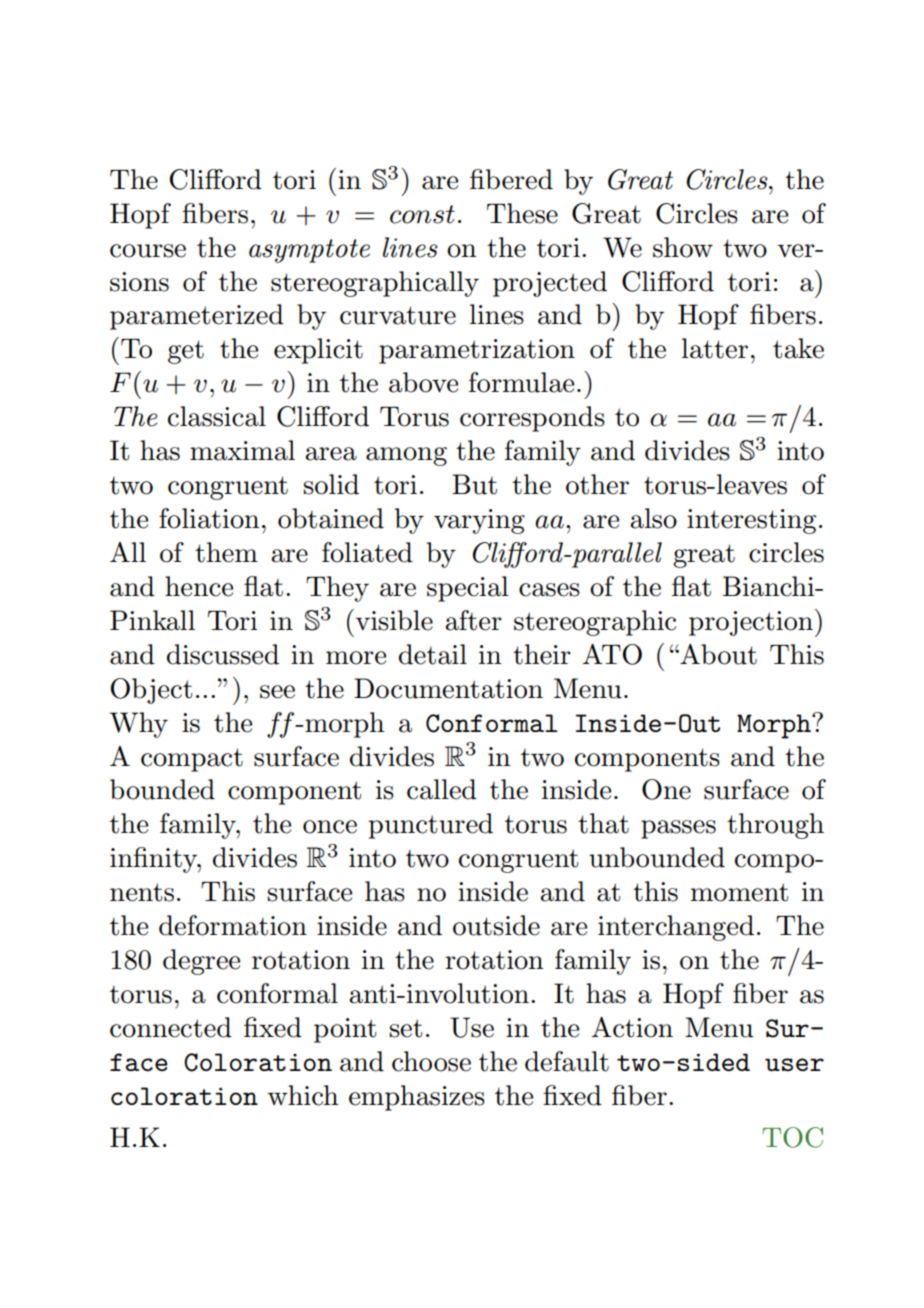  Describe the element at coordinates (792, 1137) in the document. I see `TOC` at that location.
